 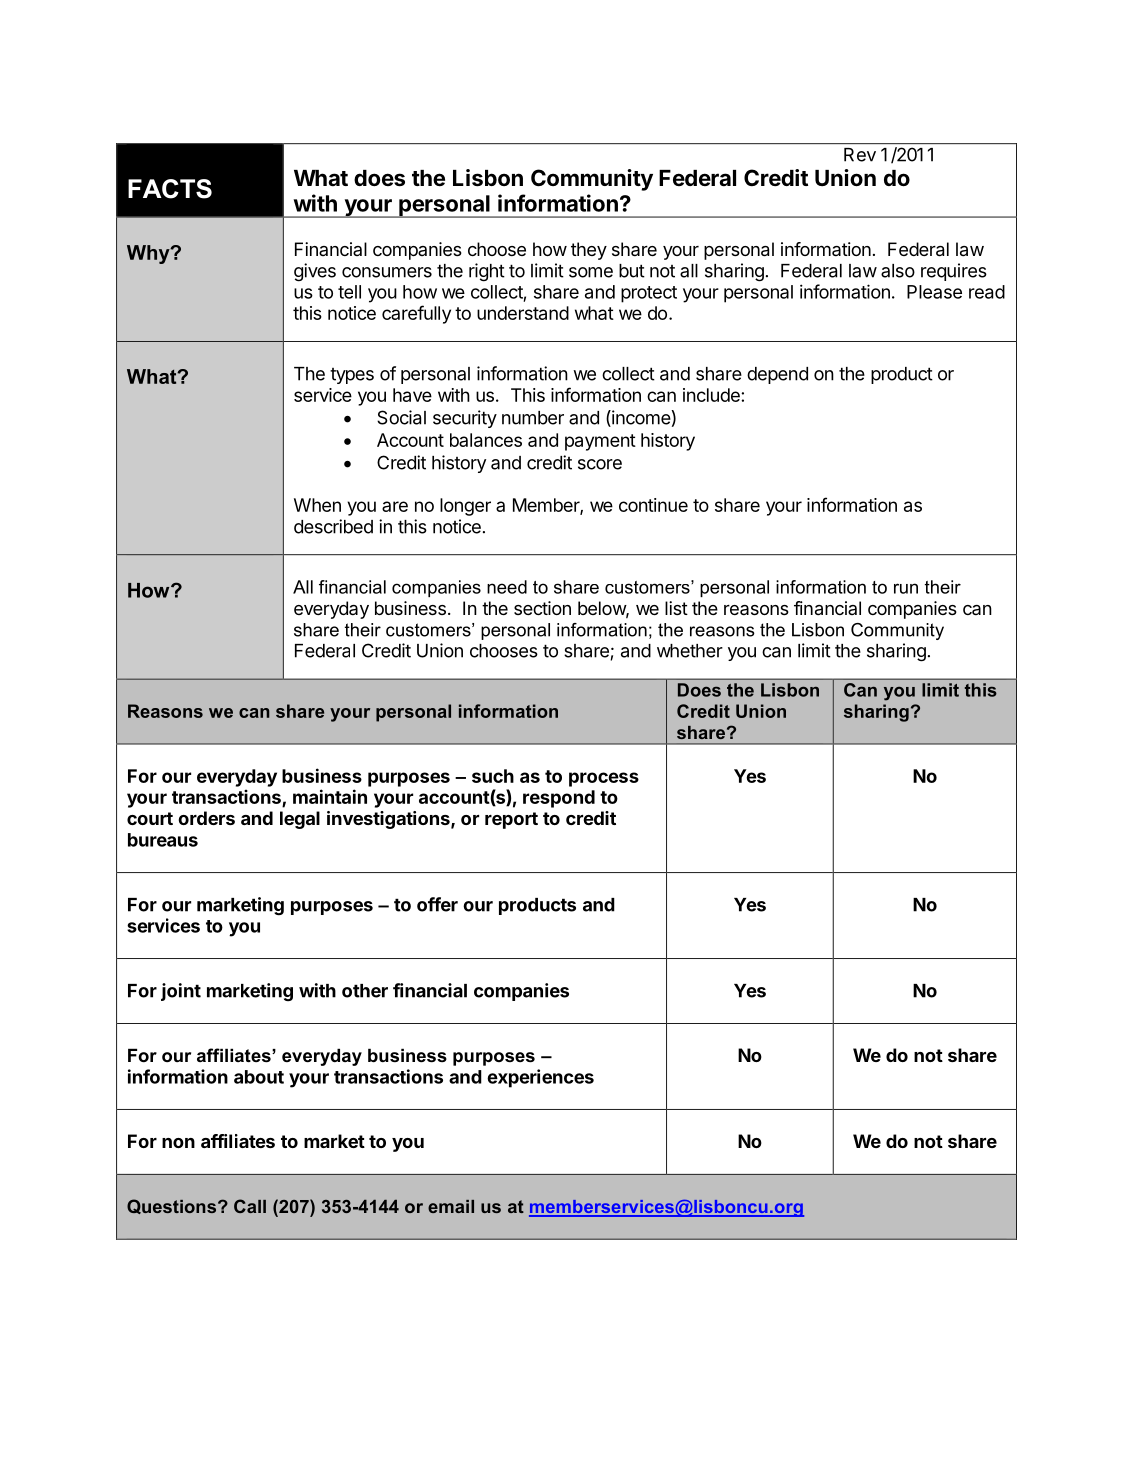 What do you see at coordinates (250, 1206) in the page?
I see `Call` at bounding box center [250, 1206].
